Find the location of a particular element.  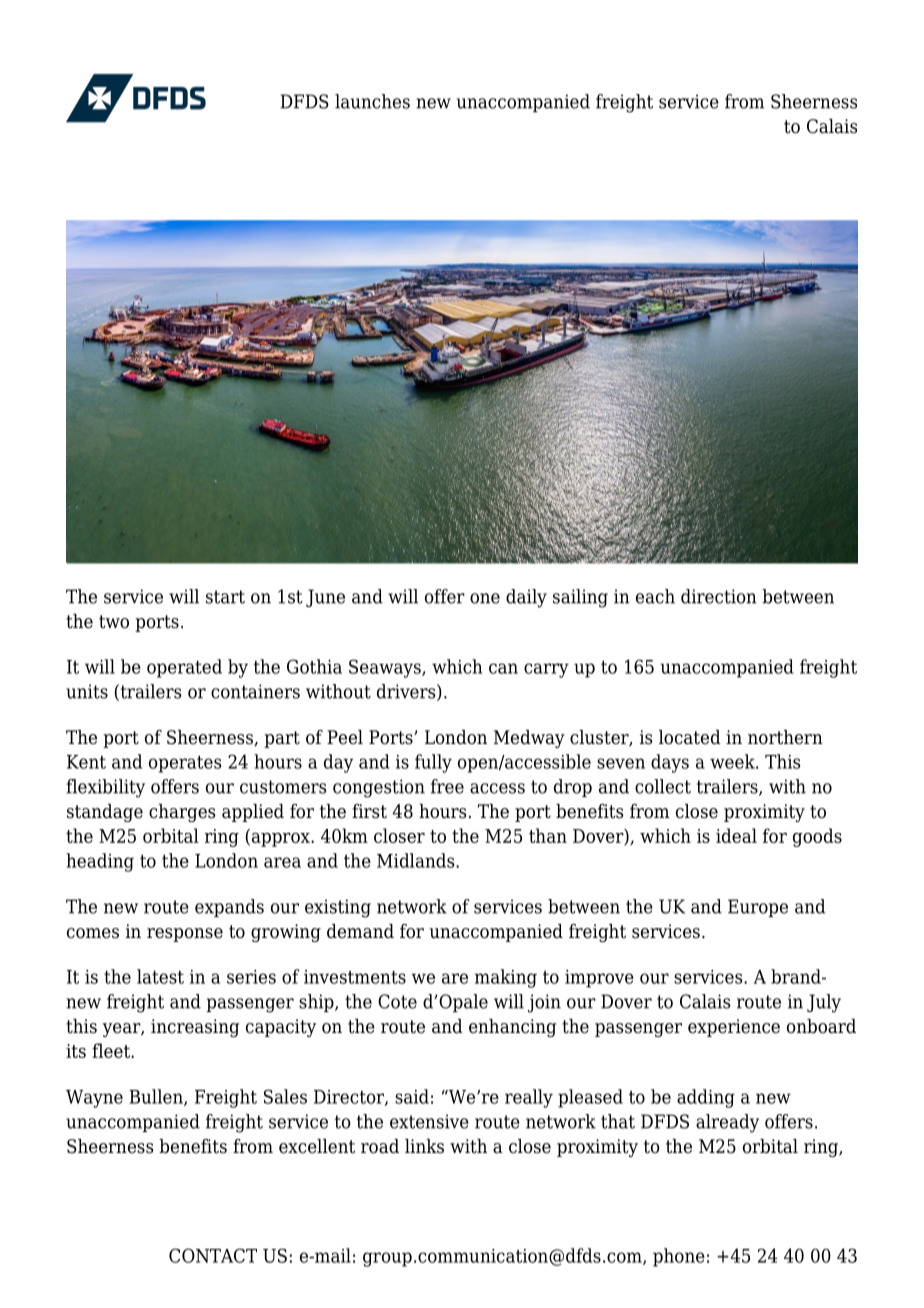

launches is located at coordinates (372, 101).
